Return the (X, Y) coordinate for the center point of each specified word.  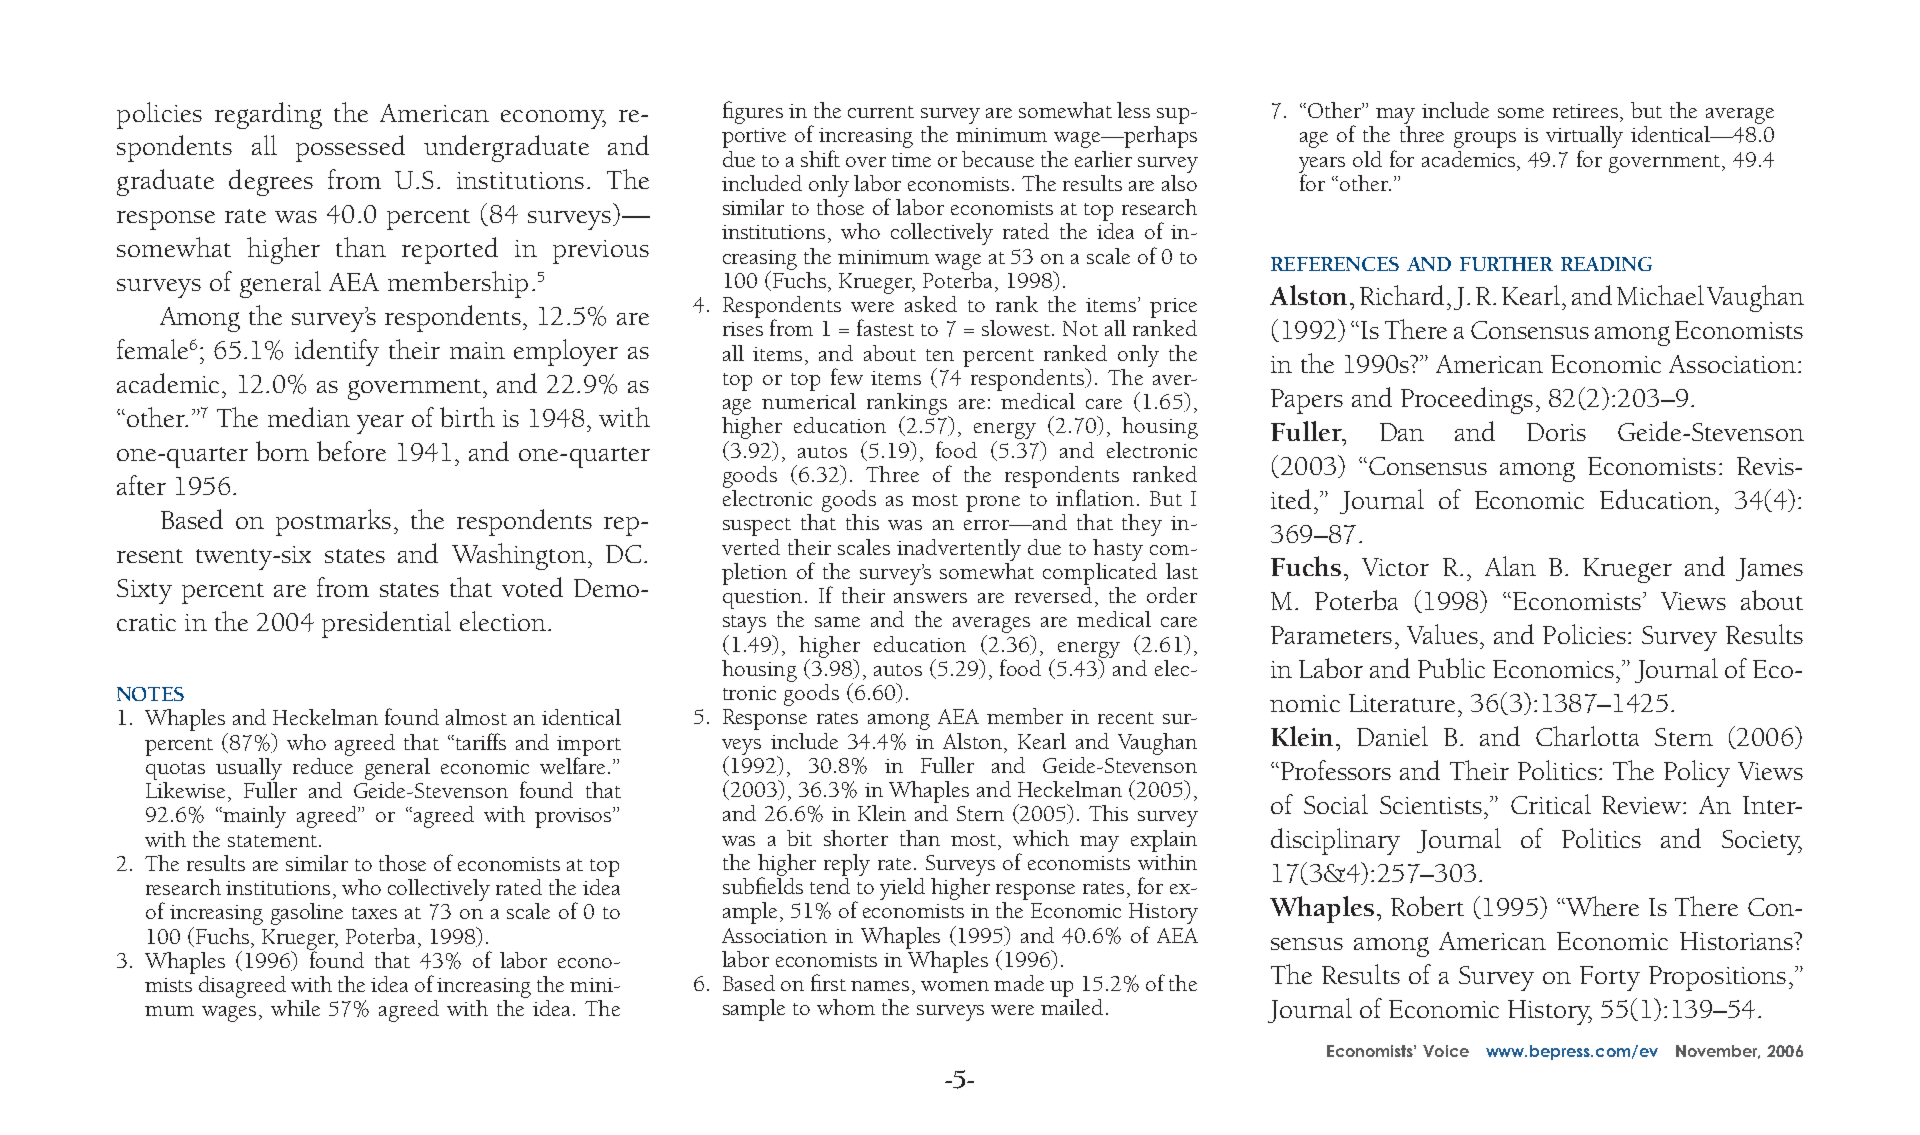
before (351, 451)
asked (931, 304)
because (998, 159)
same (837, 622)
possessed (350, 148)
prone (993, 504)
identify (337, 352)
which (1041, 838)
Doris (1556, 432)
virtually (1584, 138)
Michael (1660, 295)
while (295, 1008)
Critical (1551, 804)
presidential (386, 624)
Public (1451, 668)
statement (272, 841)
